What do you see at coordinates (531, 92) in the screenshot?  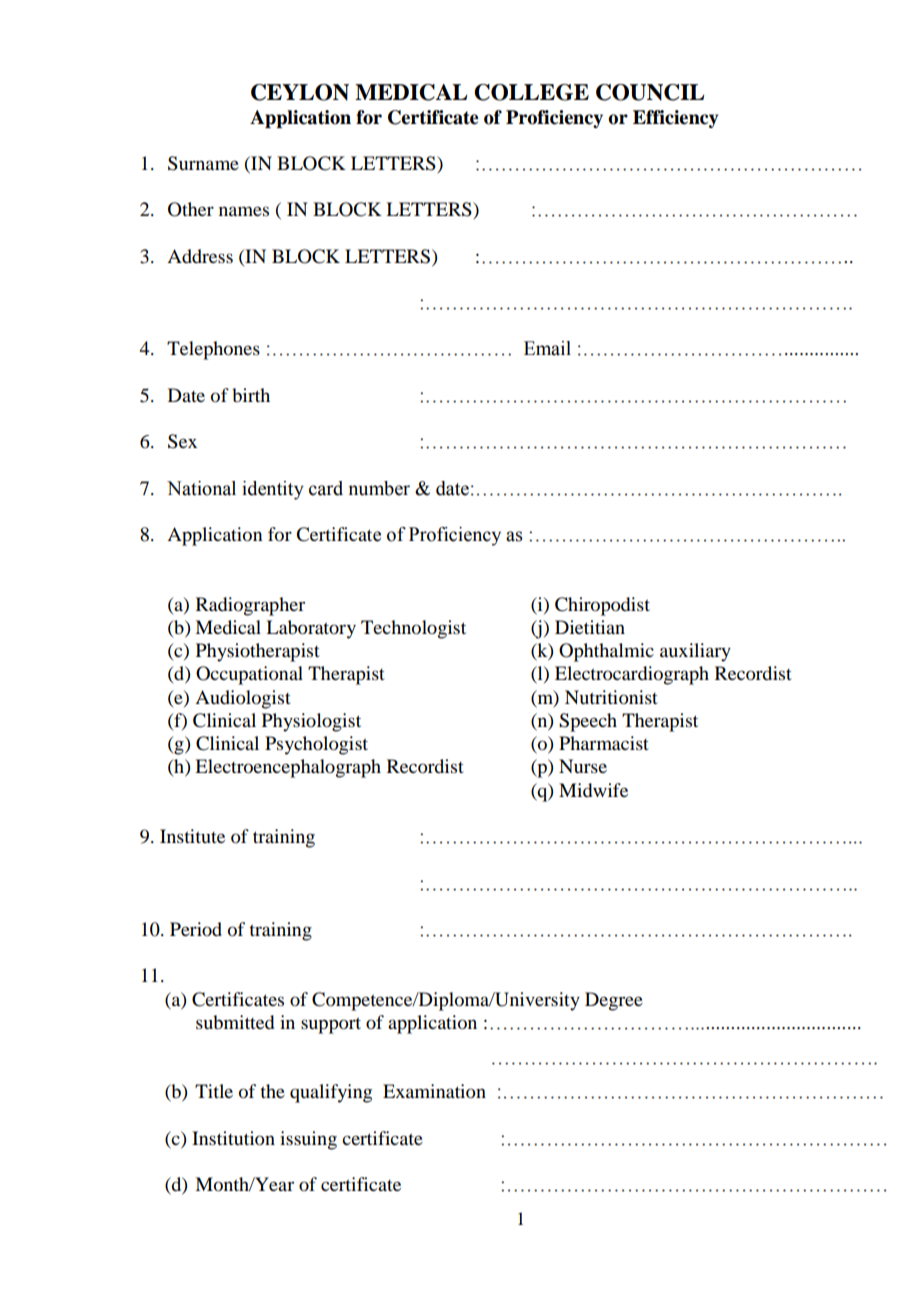 I see `COLLEGE` at bounding box center [531, 92].
